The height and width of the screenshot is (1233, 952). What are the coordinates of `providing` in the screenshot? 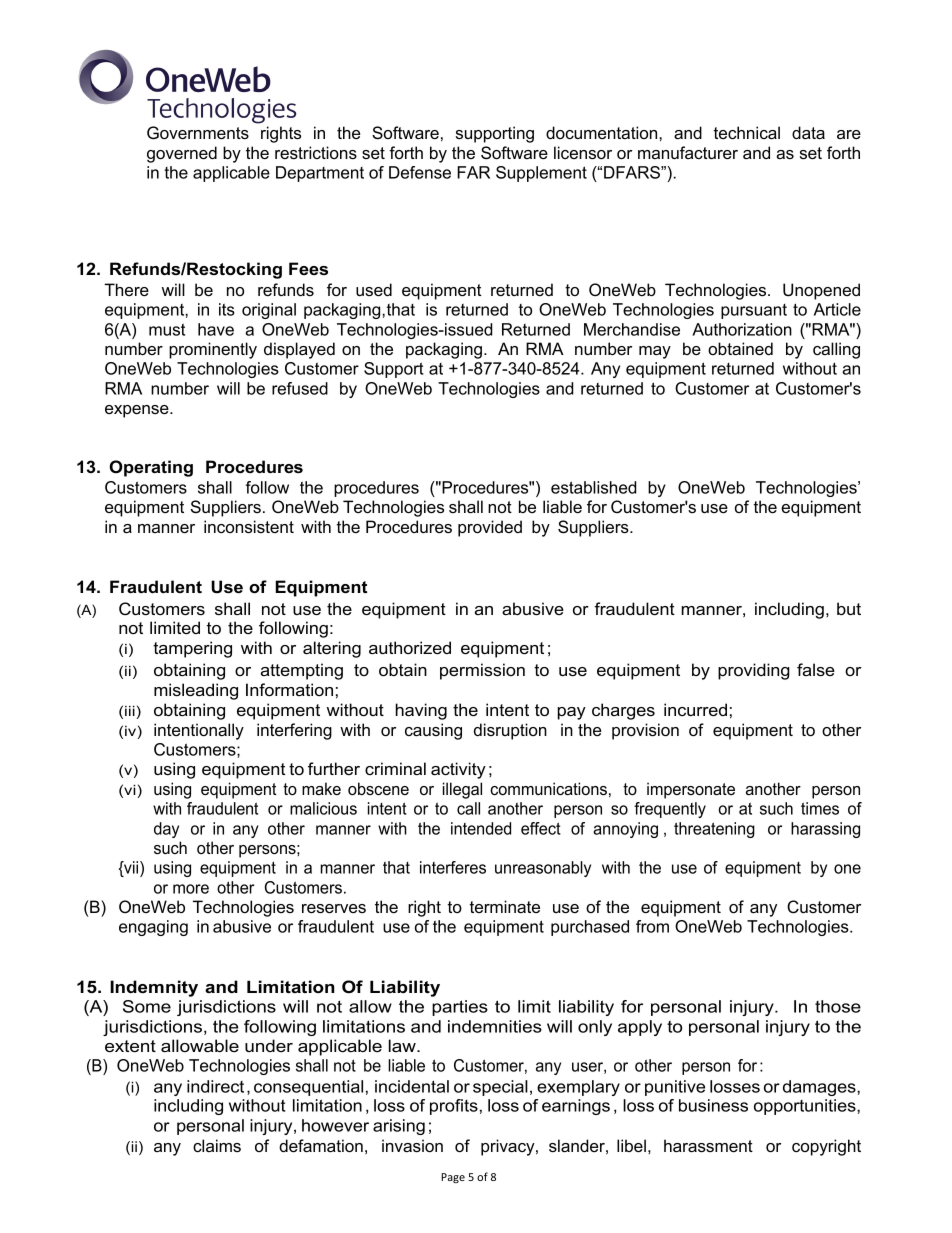 It's located at (754, 671).
